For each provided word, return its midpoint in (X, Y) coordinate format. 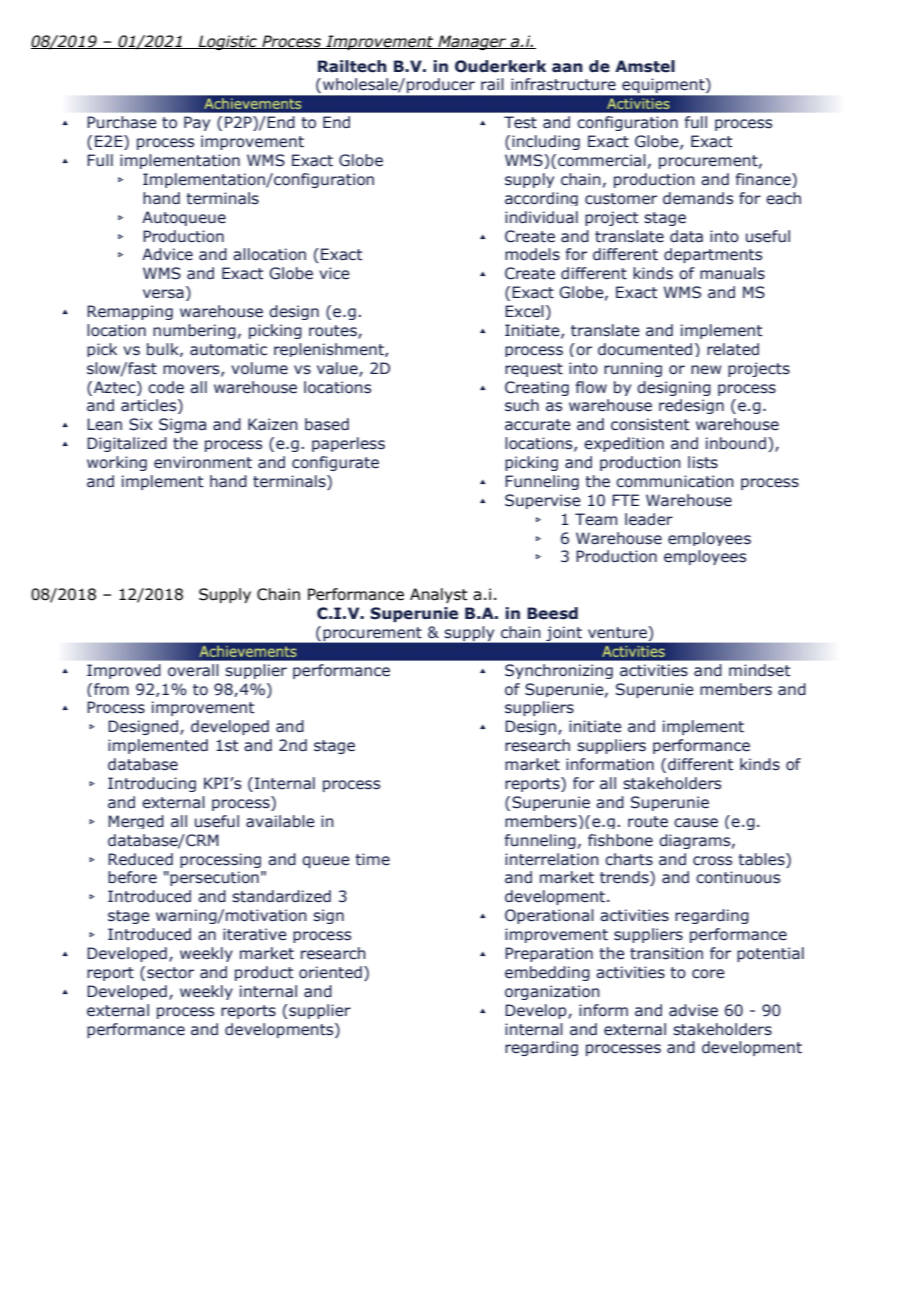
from (111, 689)
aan (567, 68)
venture (618, 632)
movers (192, 370)
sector (170, 973)
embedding (547, 973)
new (706, 370)
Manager (472, 42)
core (708, 974)
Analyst (439, 595)
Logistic (227, 42)
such (522, 405)
